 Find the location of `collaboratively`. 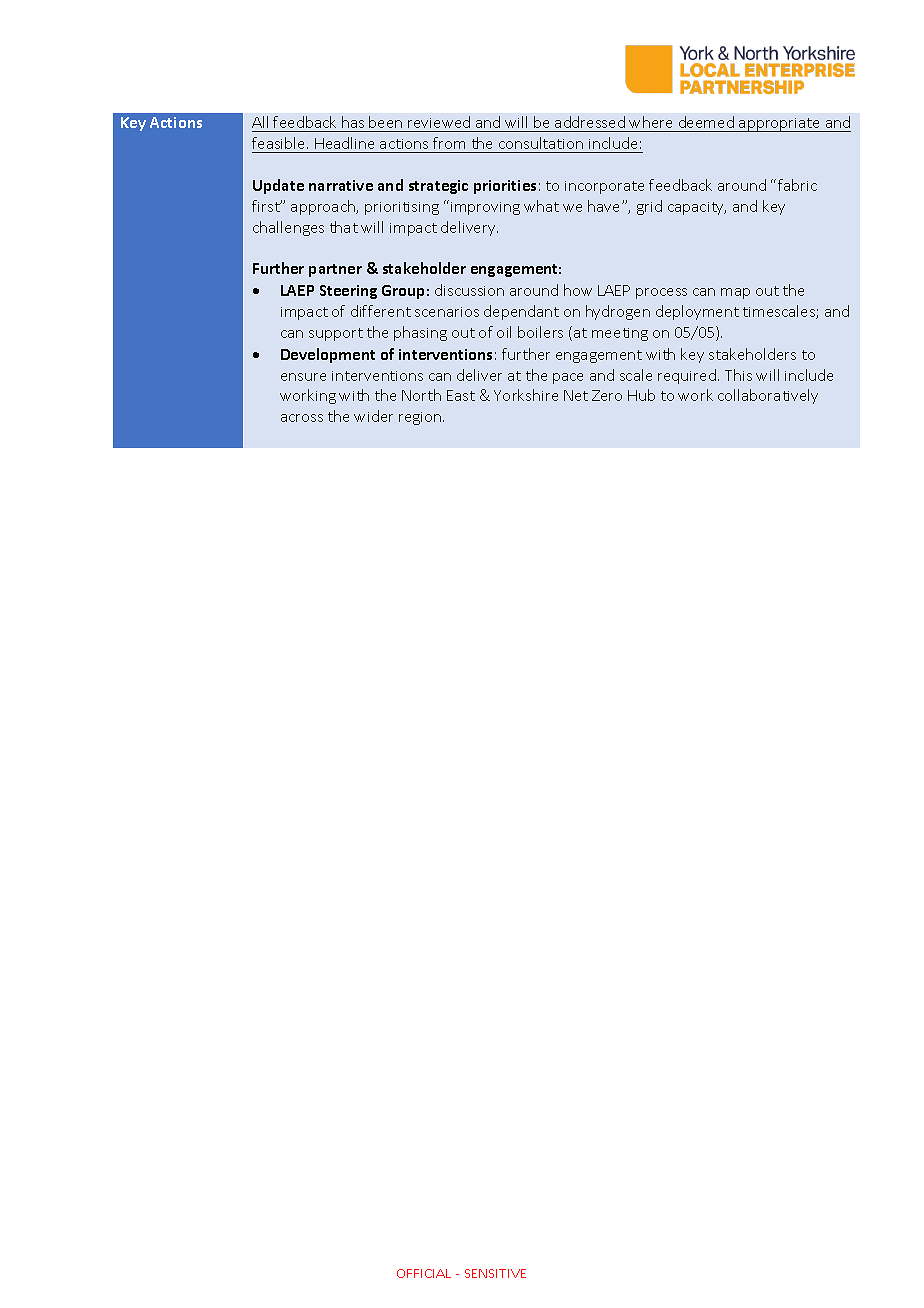

collaboratively is located at coordinates (768, 396).
